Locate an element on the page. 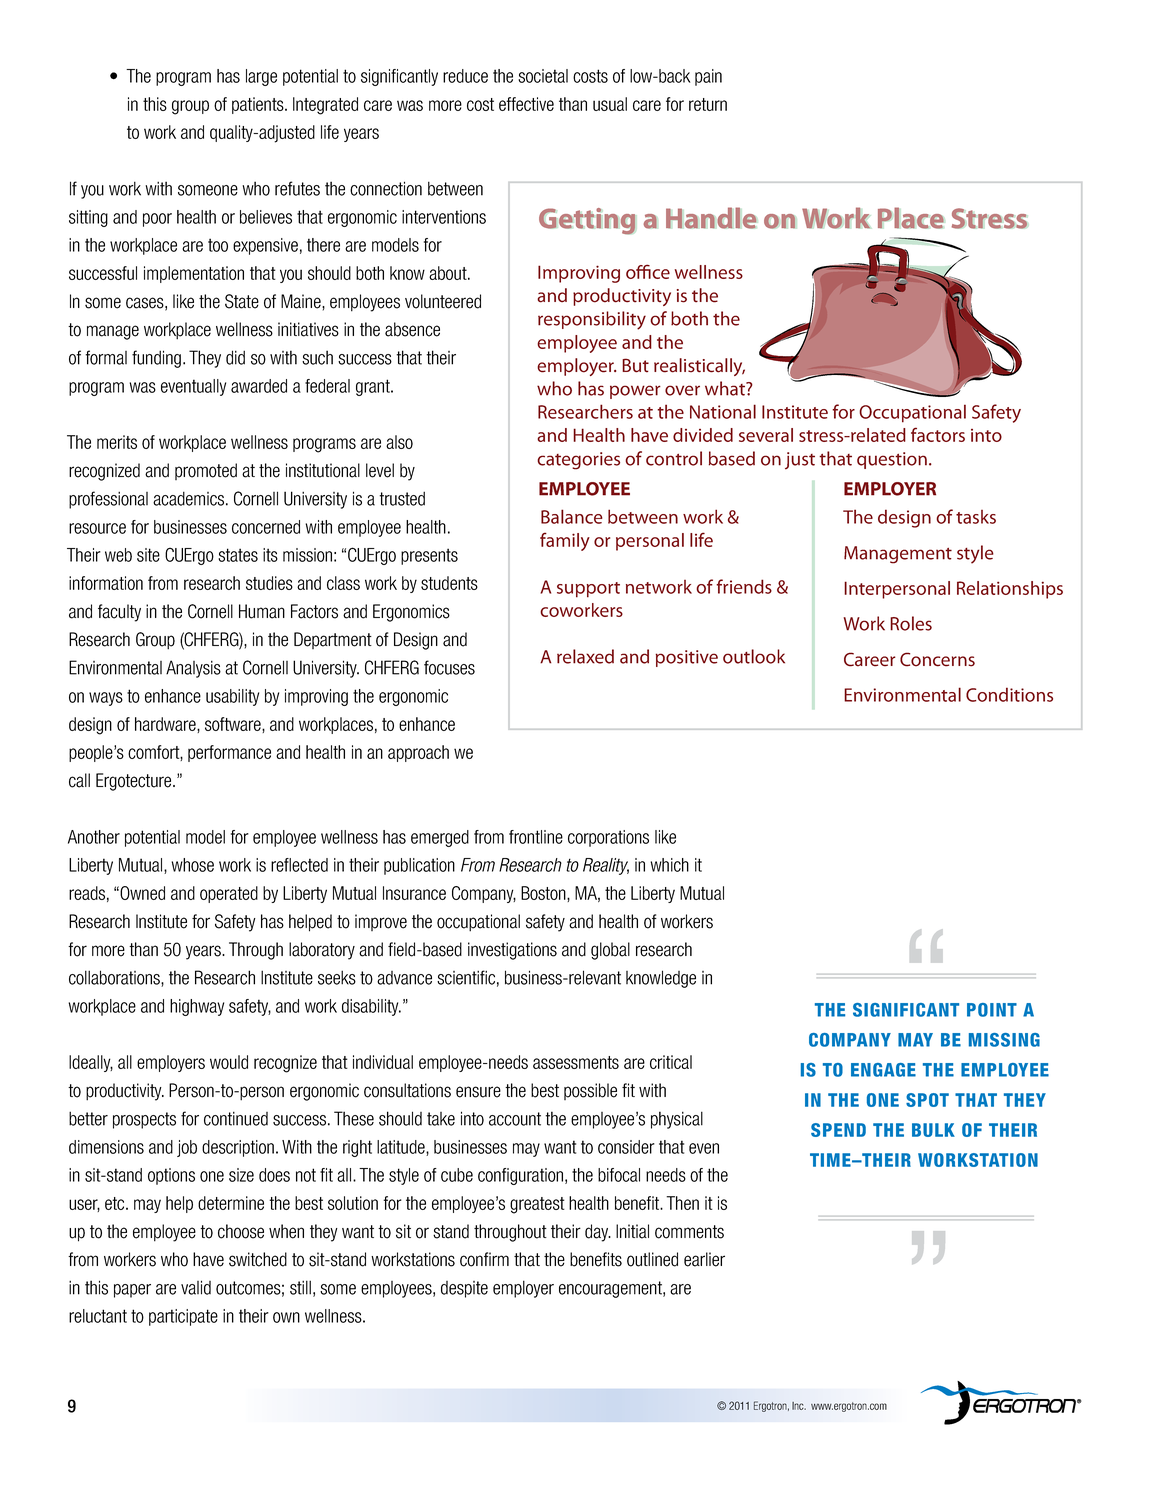 The width and height of the image is (1150, 1488). question is located at coordinates (892, 460).
